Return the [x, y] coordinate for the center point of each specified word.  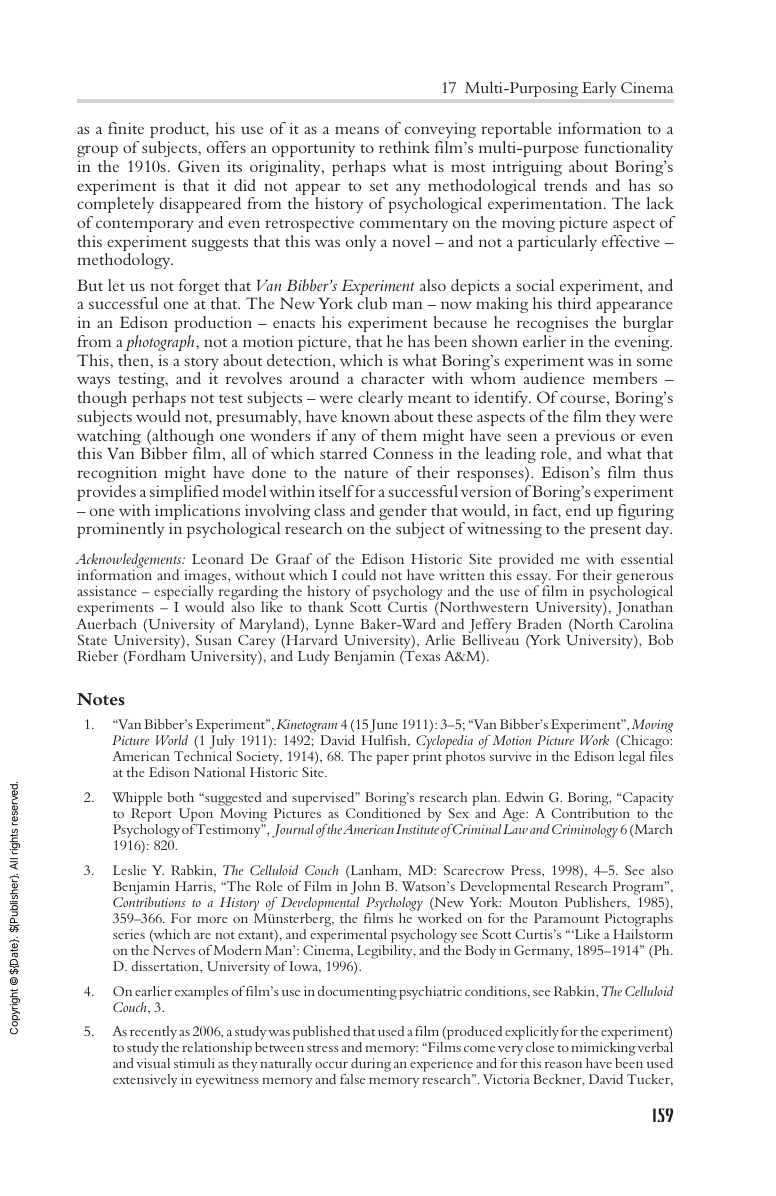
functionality [628, 149]
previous [585, 438]
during [371, 1066]
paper [392, 759]
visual [153, 1063]
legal [632, 758]
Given [199, 166]
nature [366, 473]
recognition [117, 474]
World [172, 740]
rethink [404, 147]
